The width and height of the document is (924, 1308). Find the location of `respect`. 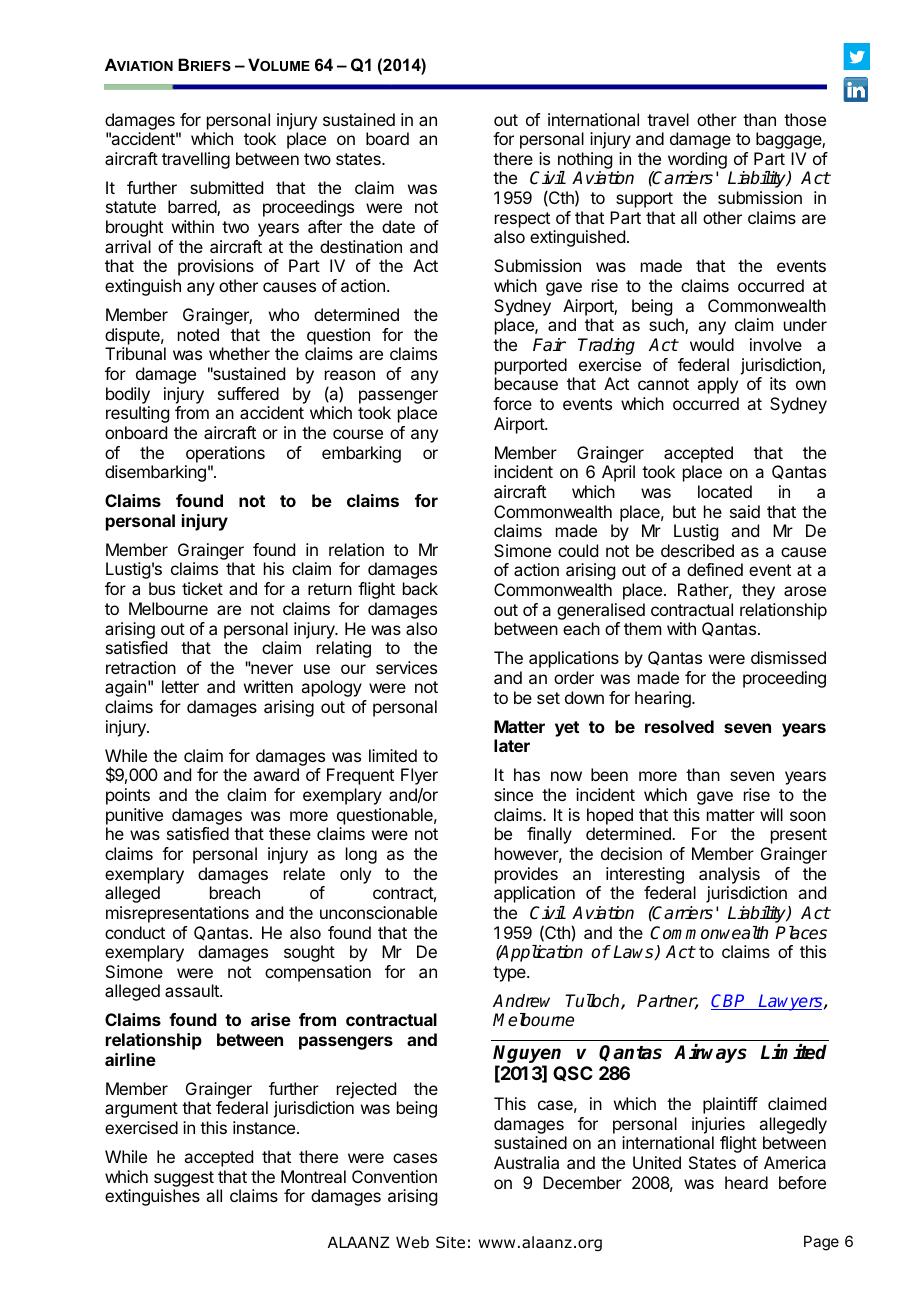

respect is located at coordinates (522, 220).
